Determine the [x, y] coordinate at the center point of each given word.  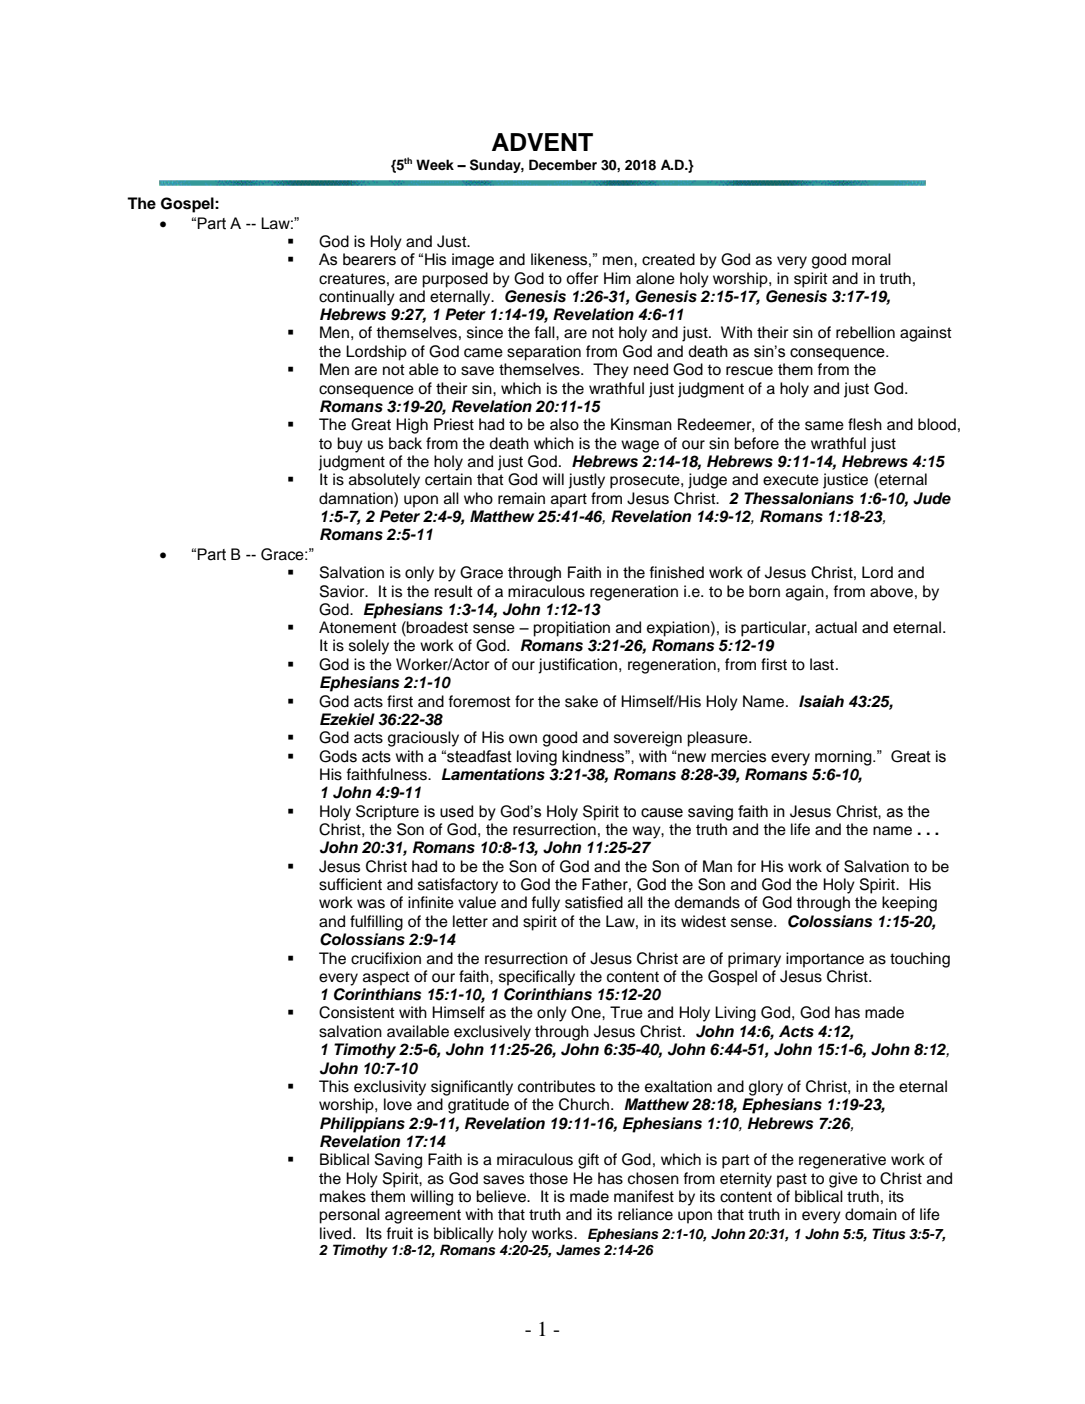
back [405, 443]
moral [871, 259]
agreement [423, 1216]
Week [435, 164]
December [563, 164]
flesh [865, 424]
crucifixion [386, 958]
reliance [645, 1214]
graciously [423, 739]
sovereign [648, 739]
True [626, 1012]
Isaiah [821, 701]
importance [825, 960]
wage [640, 446]
